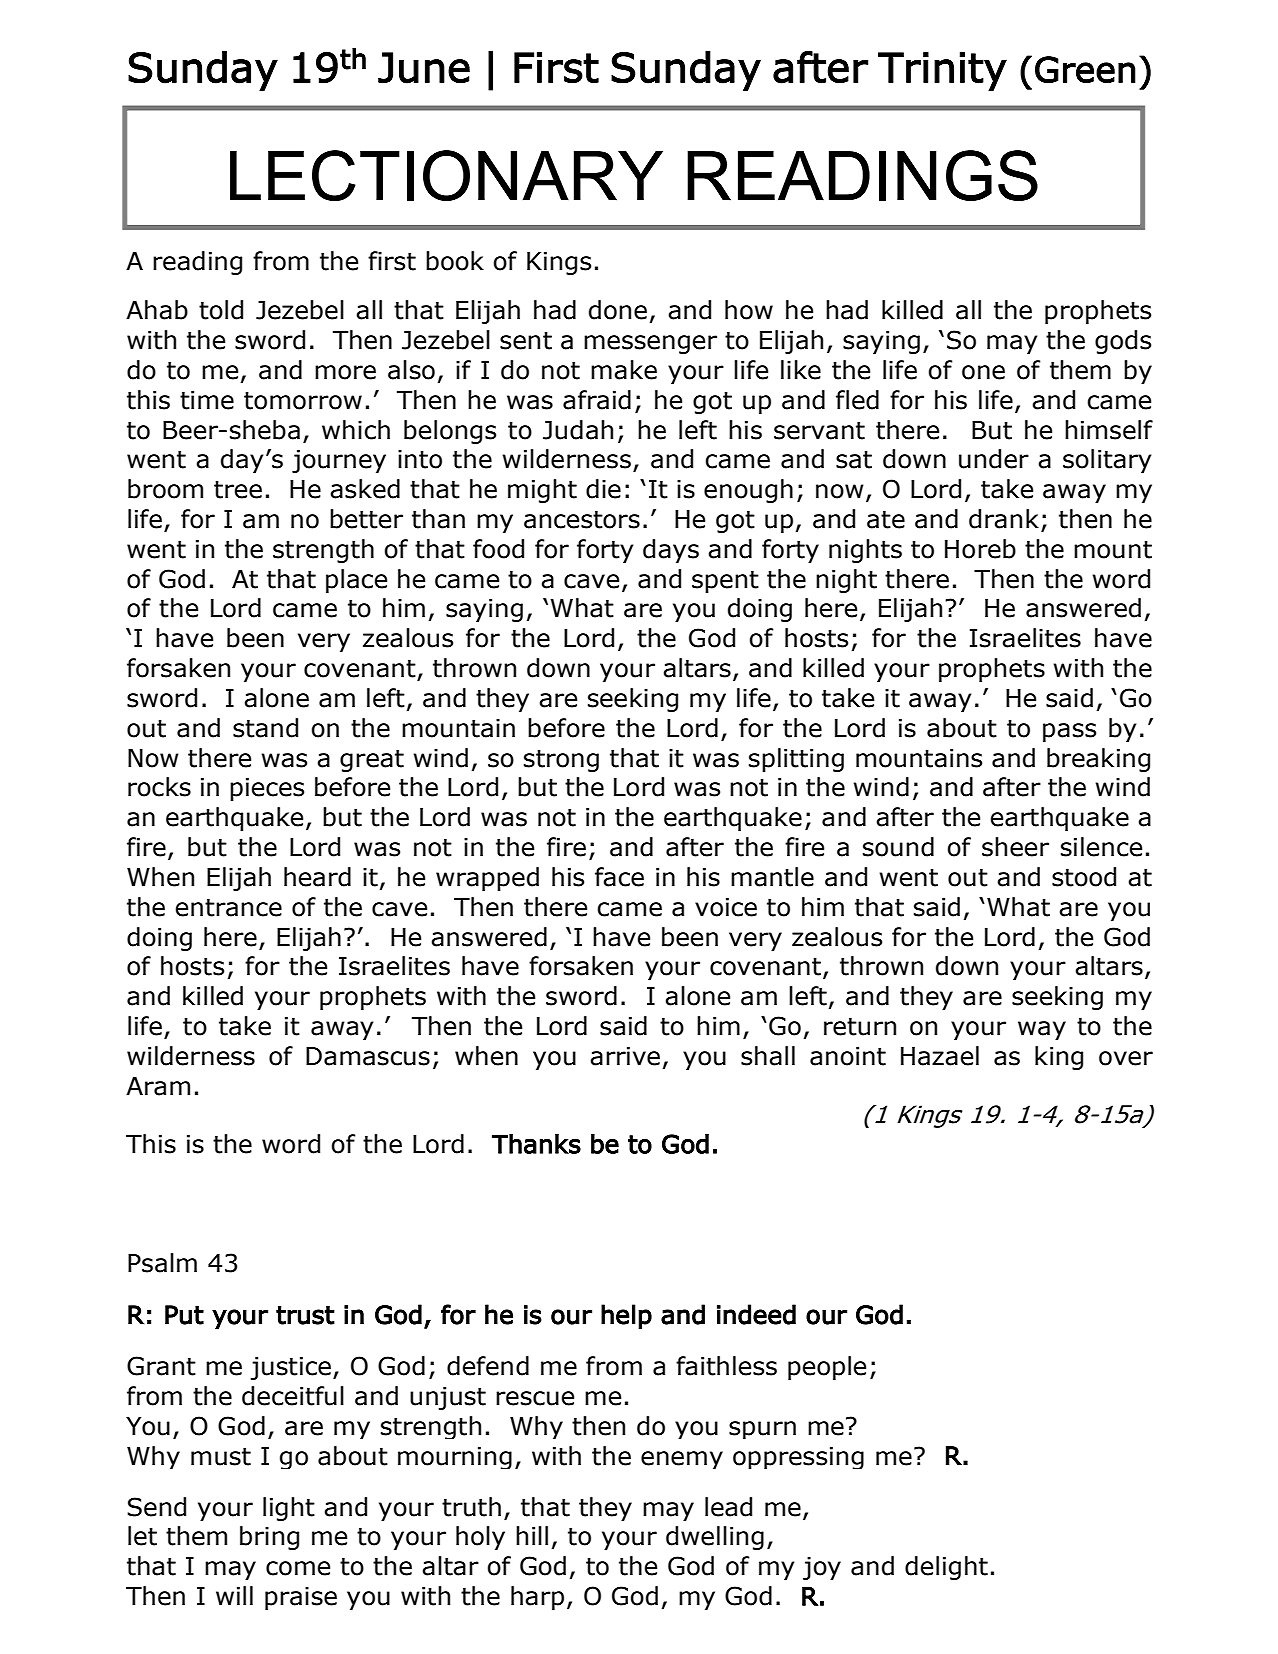 The image size is (1278, 1654). I want to click on sheer, so click(1015, 847).
